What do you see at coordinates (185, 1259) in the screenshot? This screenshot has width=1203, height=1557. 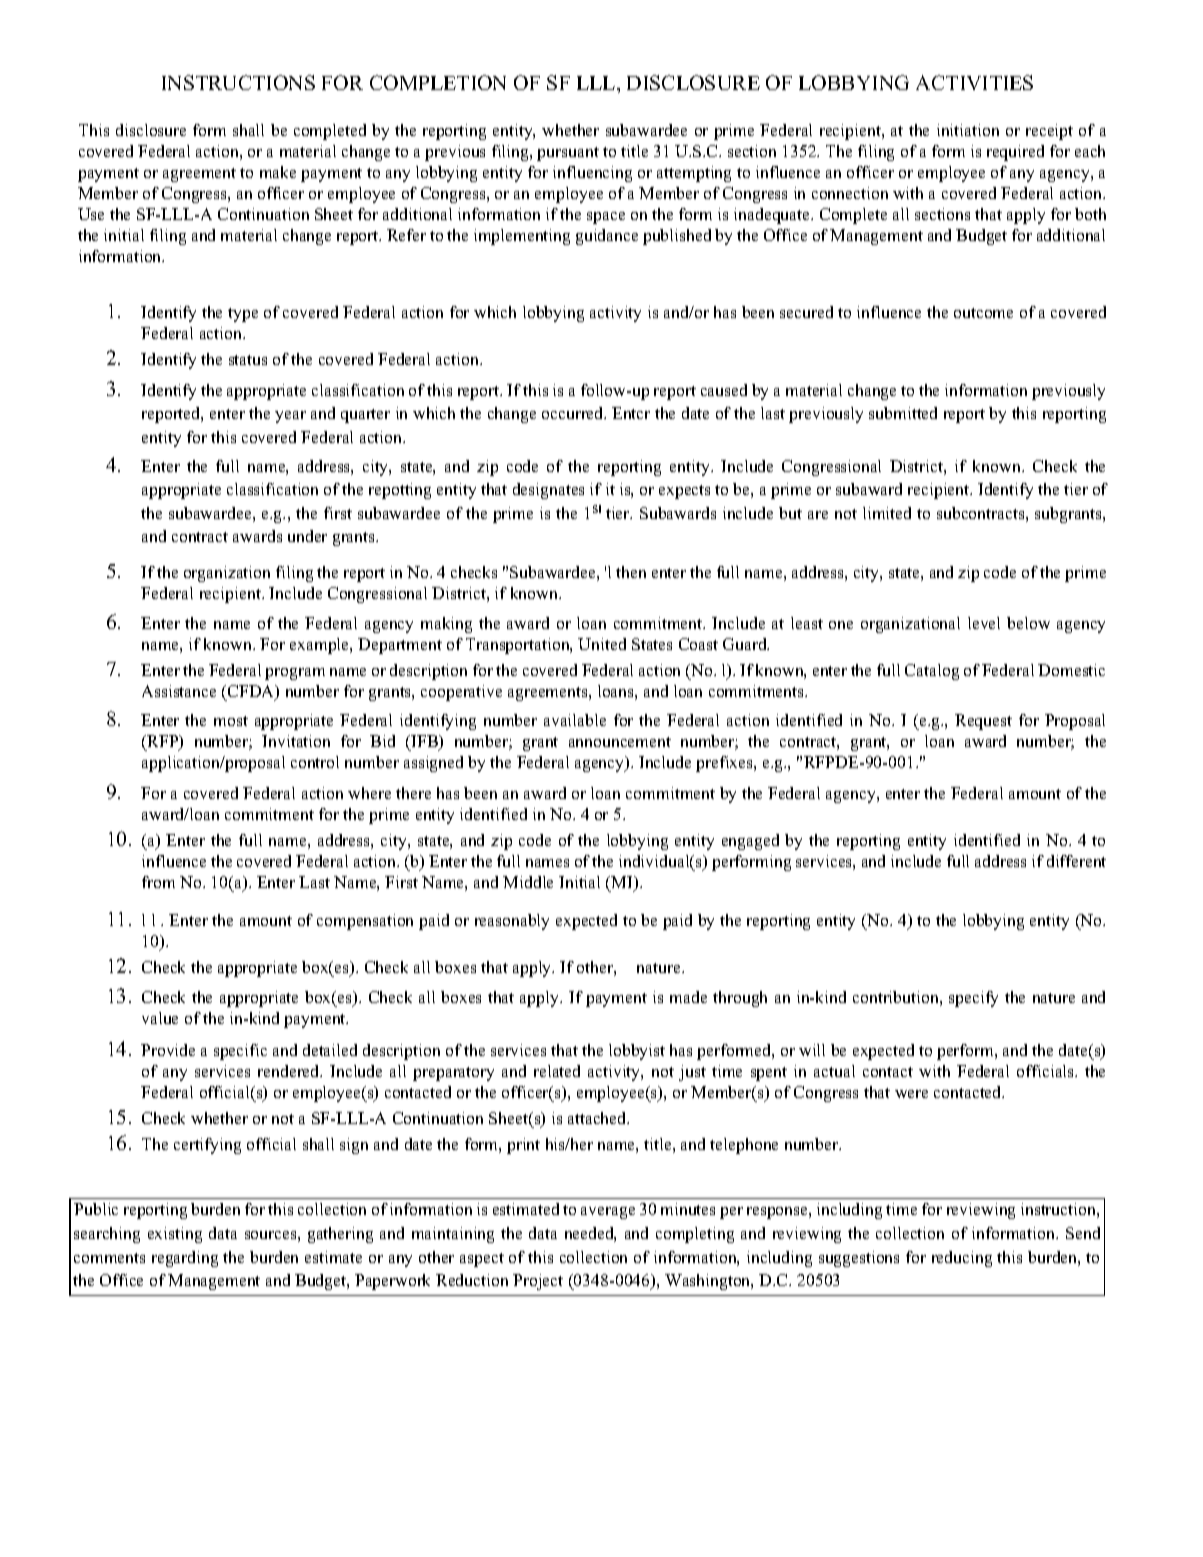 I see `regarding` at bounding box center [185, 1259].
